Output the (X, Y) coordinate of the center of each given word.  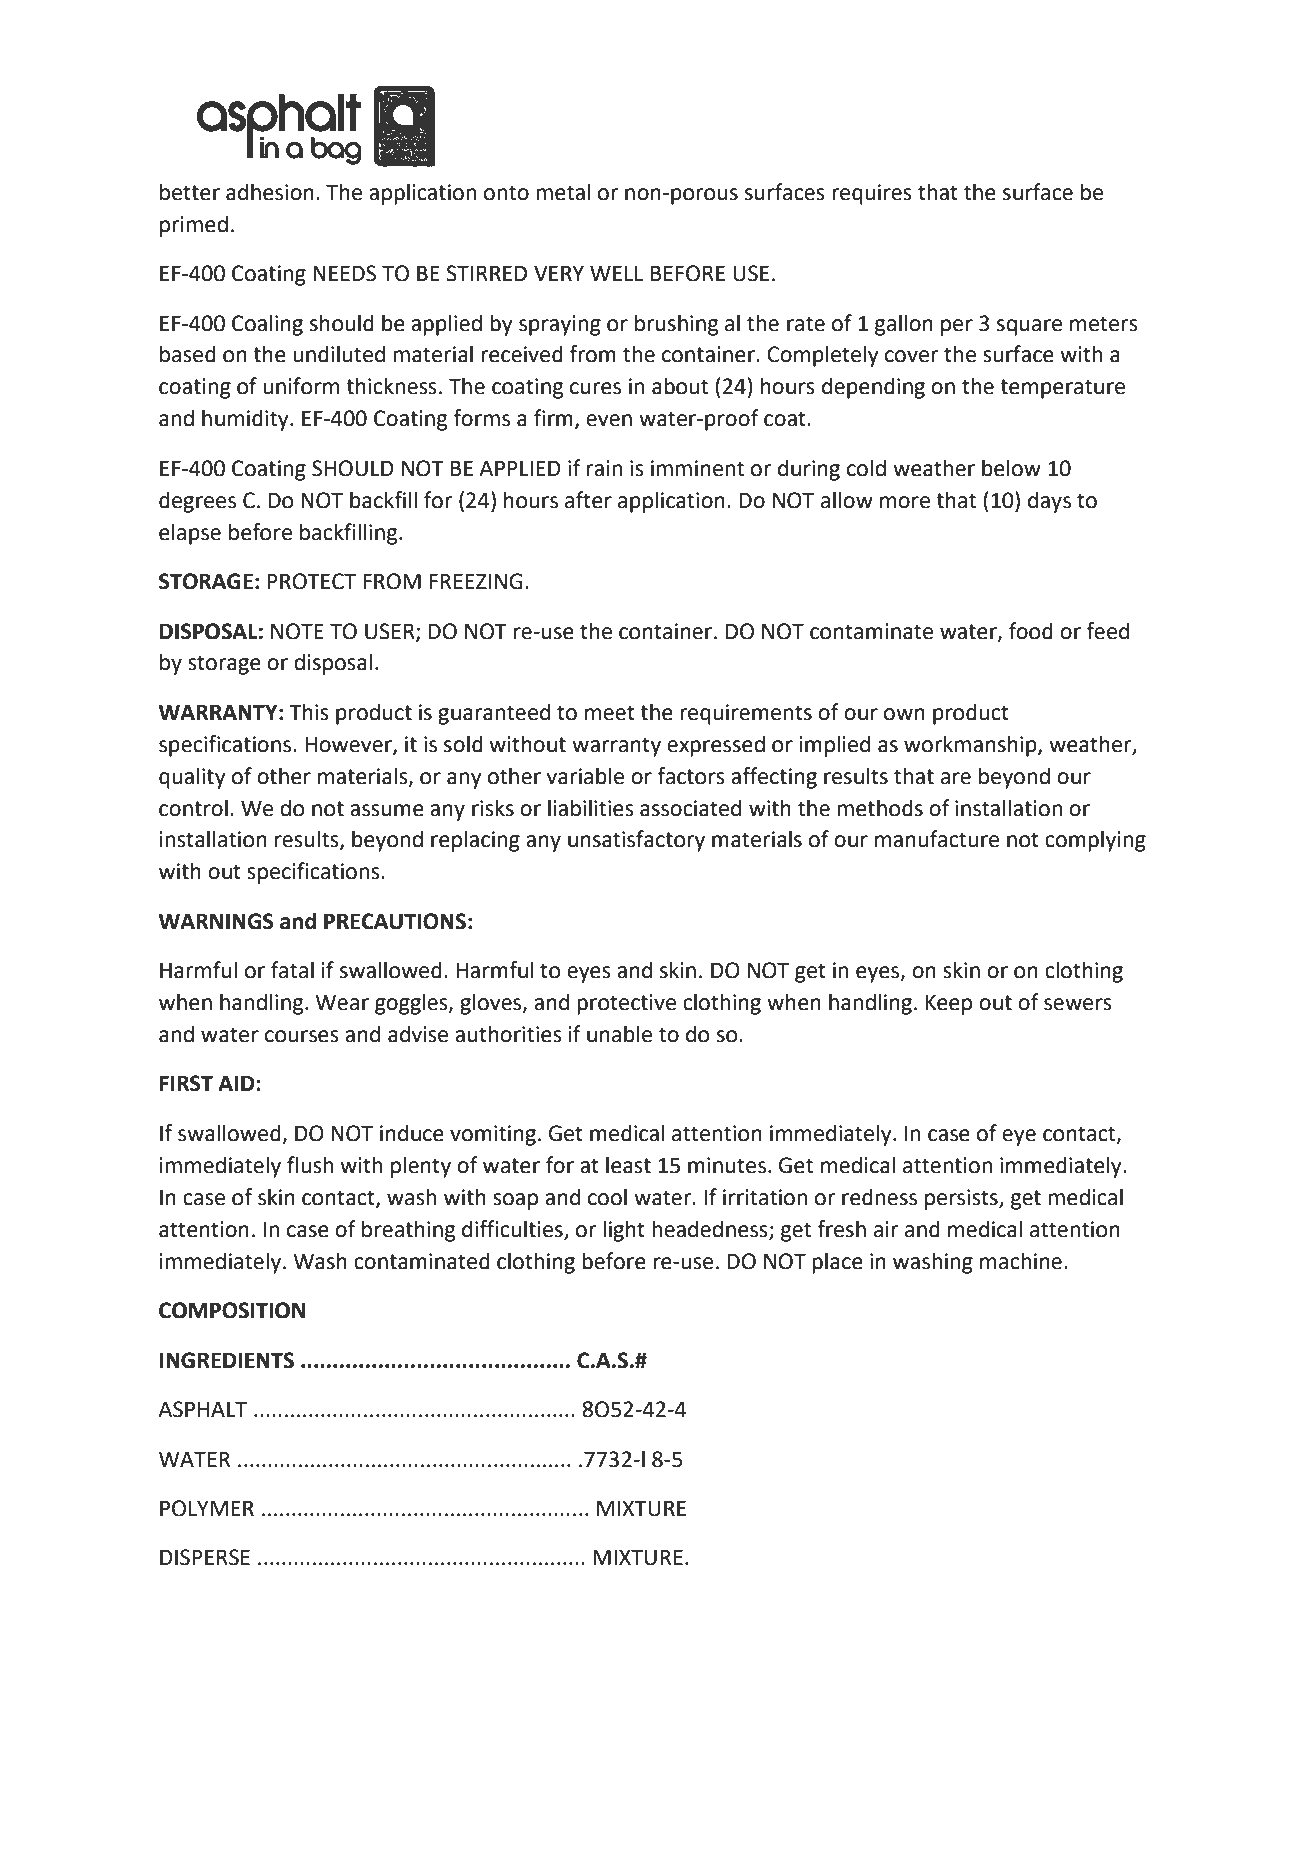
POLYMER (207, 1508)
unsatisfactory (636, 841)
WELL (616, 273)
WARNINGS (216, 921)
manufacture (937, 839)
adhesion (270, 192)
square (1029, 327)
